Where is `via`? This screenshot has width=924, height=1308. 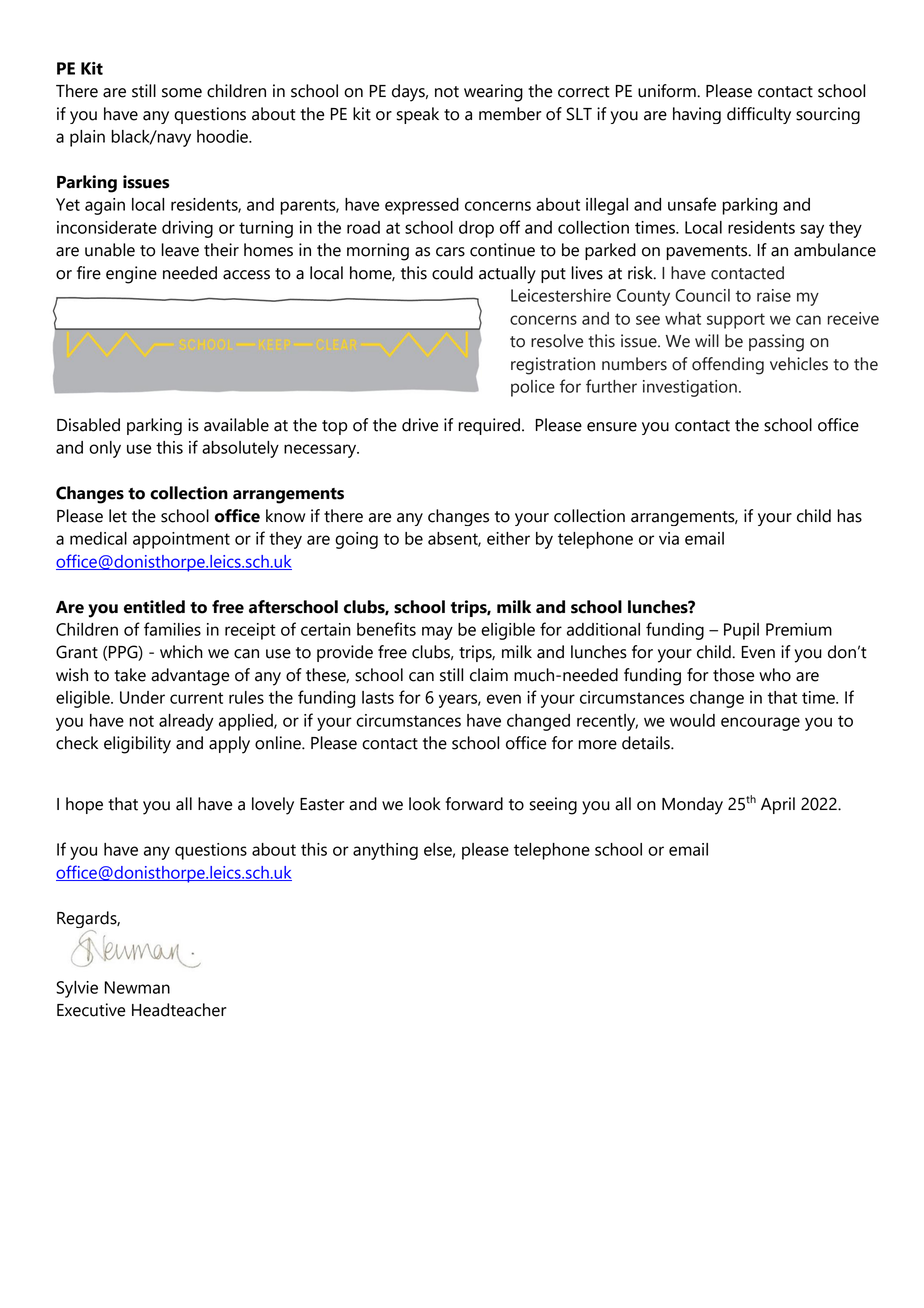 via is located at coordinates (669, 538).
